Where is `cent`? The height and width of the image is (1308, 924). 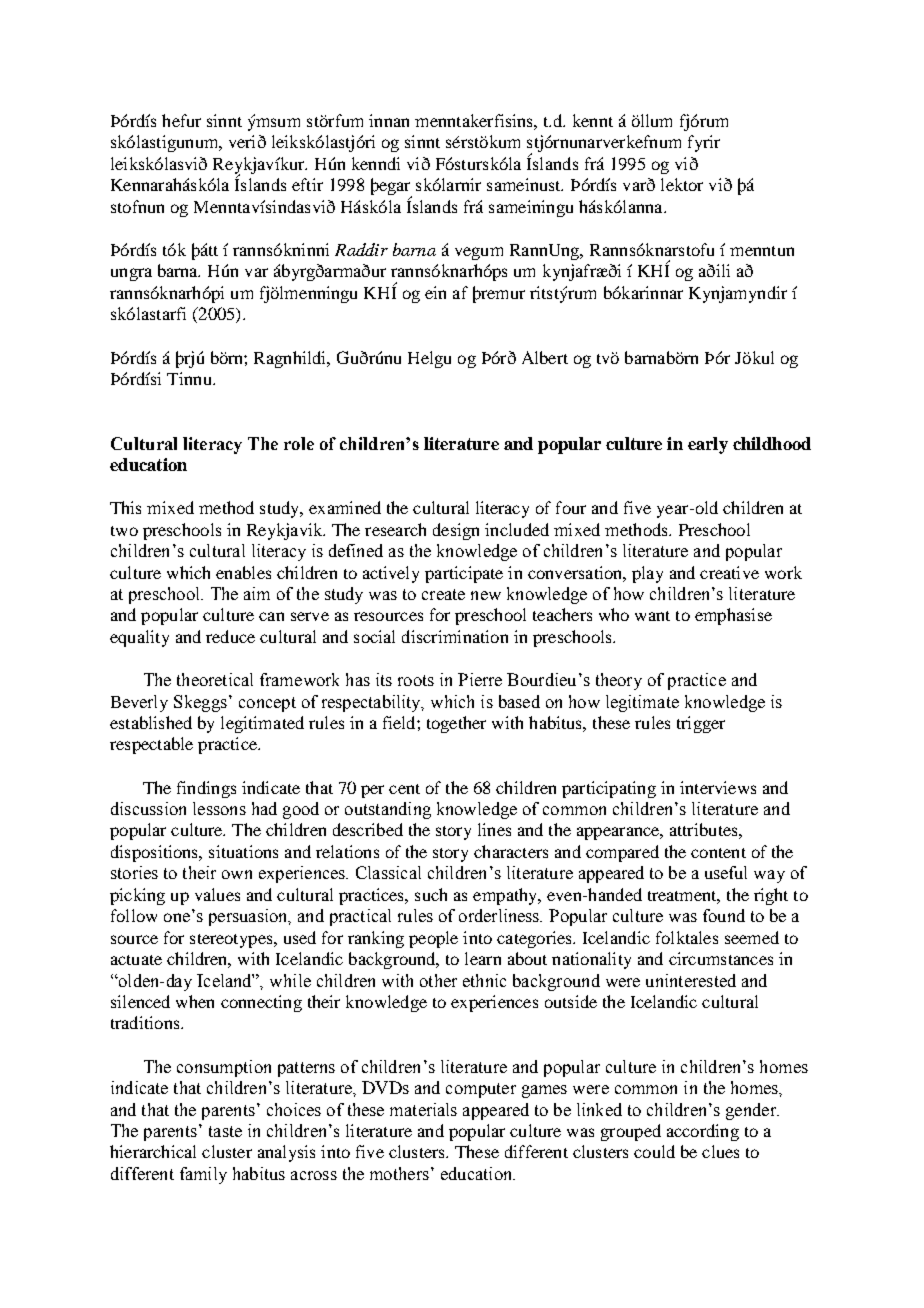
cent is located at coordinates (404, 789).
